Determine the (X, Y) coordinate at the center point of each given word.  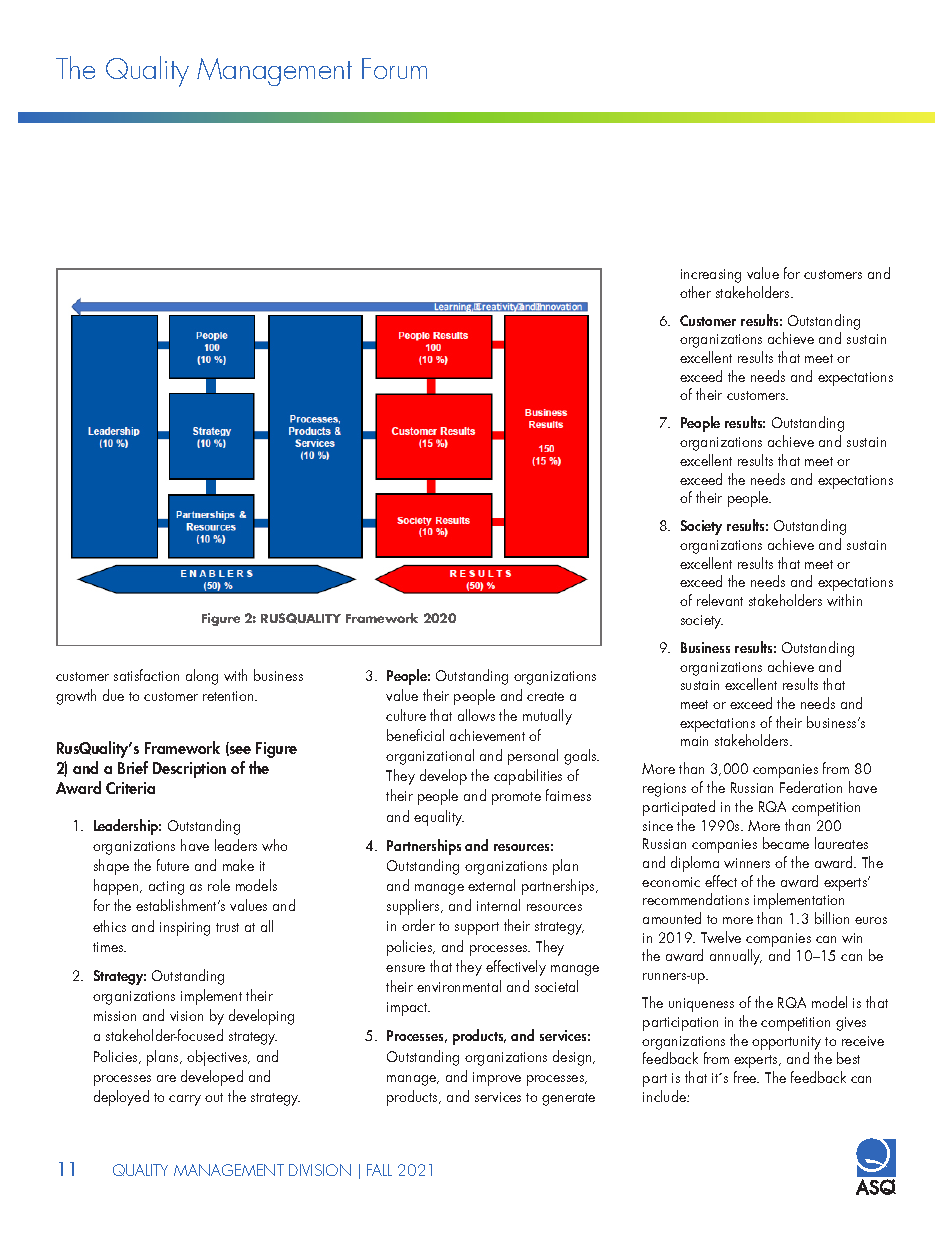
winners (747, 863)
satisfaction (146, 675)
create (545, 696)
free (746, 1077)
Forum (394, 68)
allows (476, 715)
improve (497, 1079)
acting (166, 888)
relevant (720, 600)
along (202, 677)
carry (185, 1100)
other (695, 292)
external (491, 885)
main (694, 741)
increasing (711, 276)
